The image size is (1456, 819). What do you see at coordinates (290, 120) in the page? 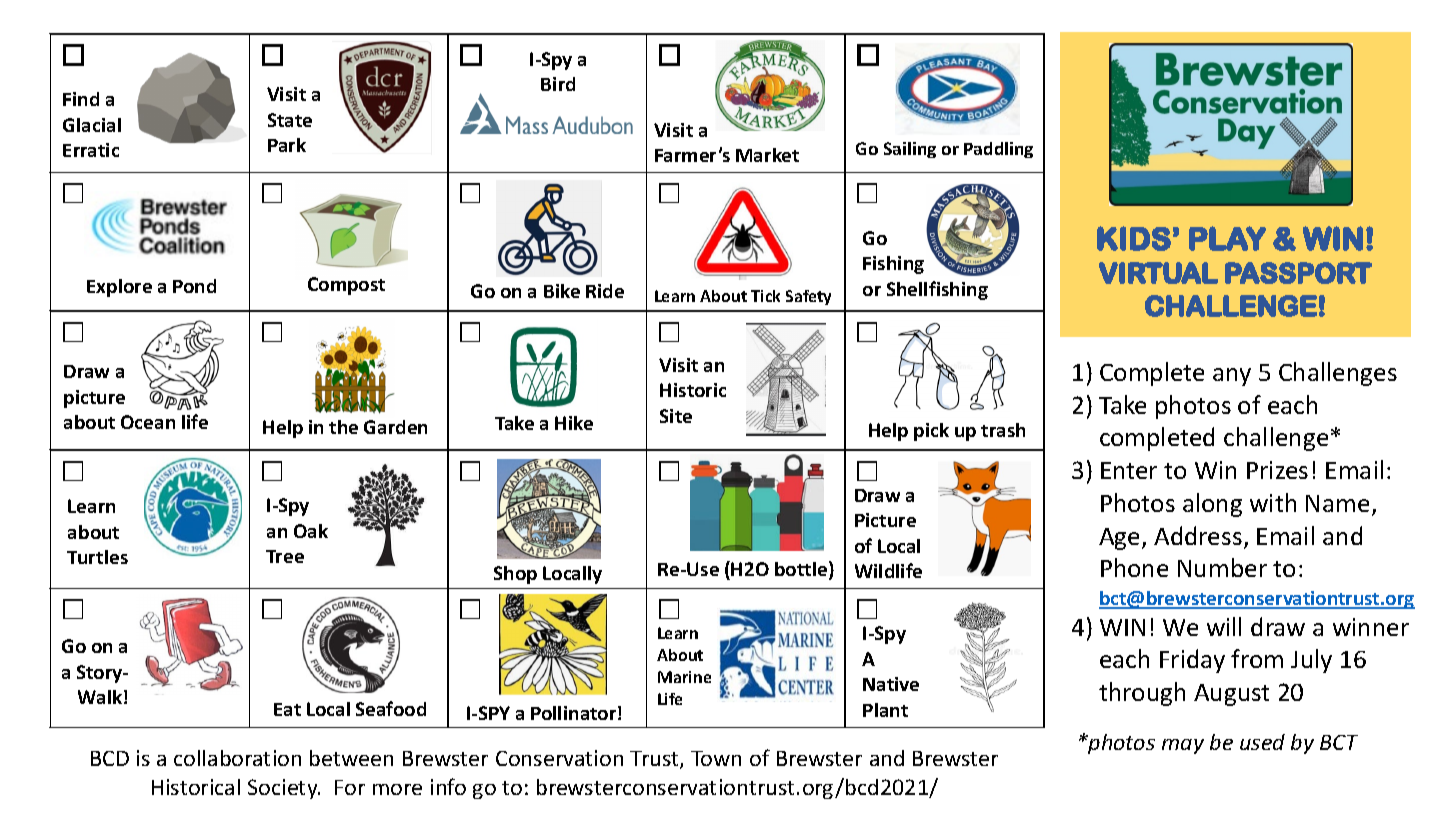
I see `State` at bounding box center [290, 120].
